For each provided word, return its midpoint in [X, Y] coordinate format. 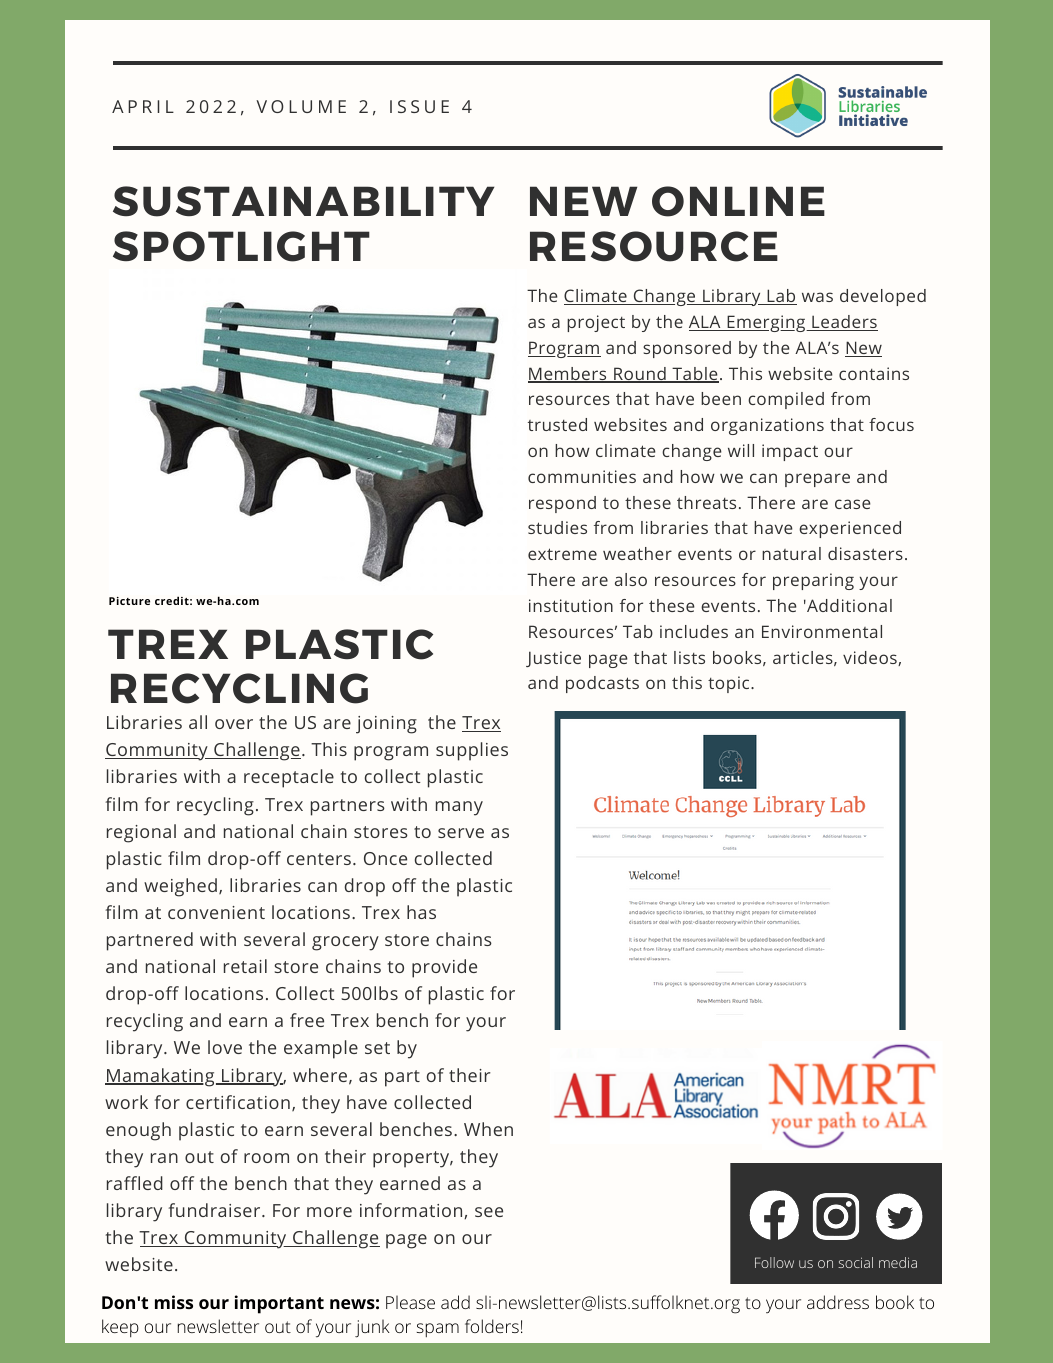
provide [444, 968]
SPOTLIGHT [241, 246]
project [596, 323]
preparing [813, 581]
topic [730, 684]
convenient [216, 912]
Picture [129, 601]
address [838, 1302]
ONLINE [738, 201]
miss [174, 1302]
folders [492, 1326]
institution [571, 605]
